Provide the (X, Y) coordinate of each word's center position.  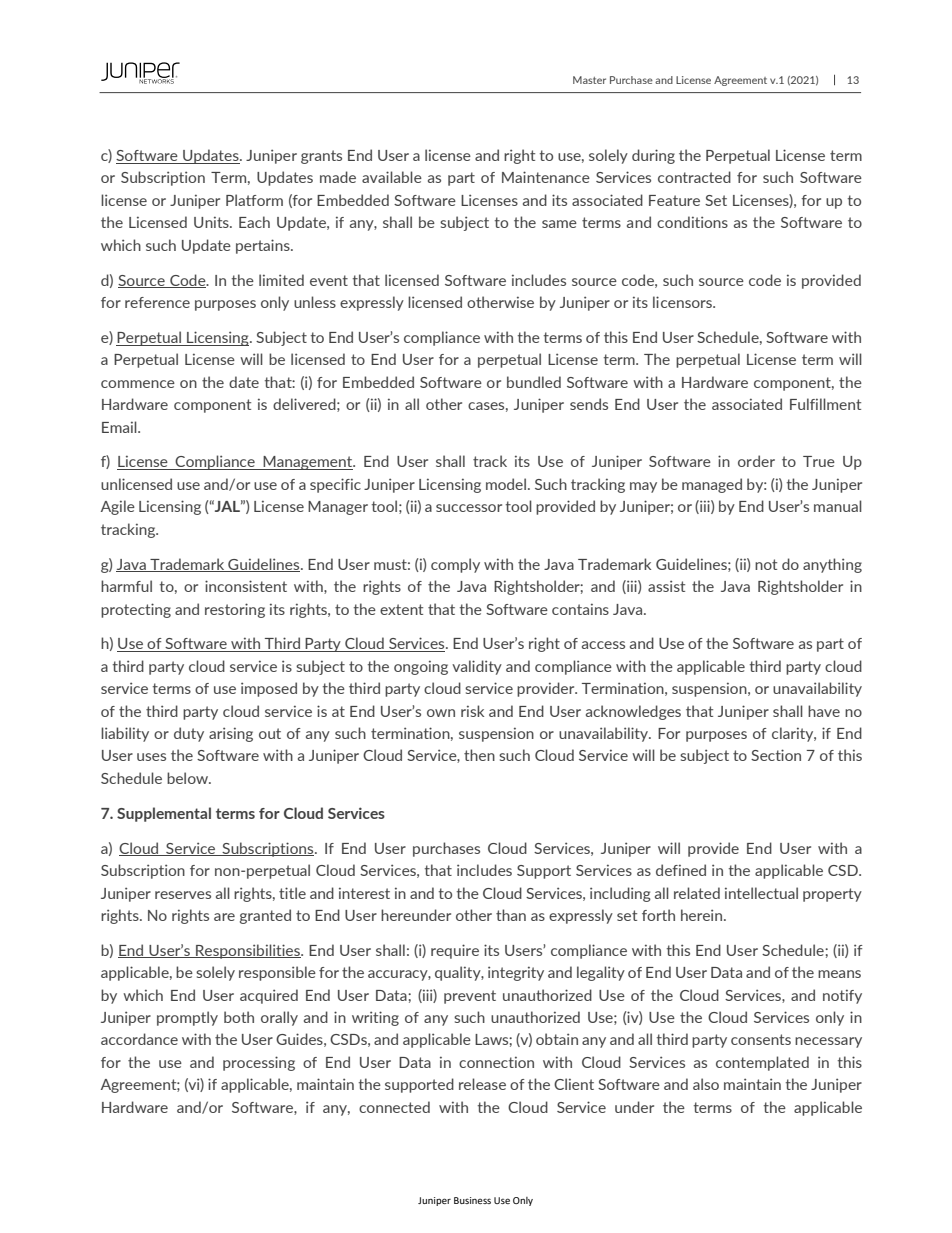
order (756, 461)
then (479, 755)
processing (259, 1063)
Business (472, 1200)
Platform (254, 200)
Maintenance (546, 177)
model (506, 484)
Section (776, 755)
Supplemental (164, 814)
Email (120, 427)
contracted (694, 177)
